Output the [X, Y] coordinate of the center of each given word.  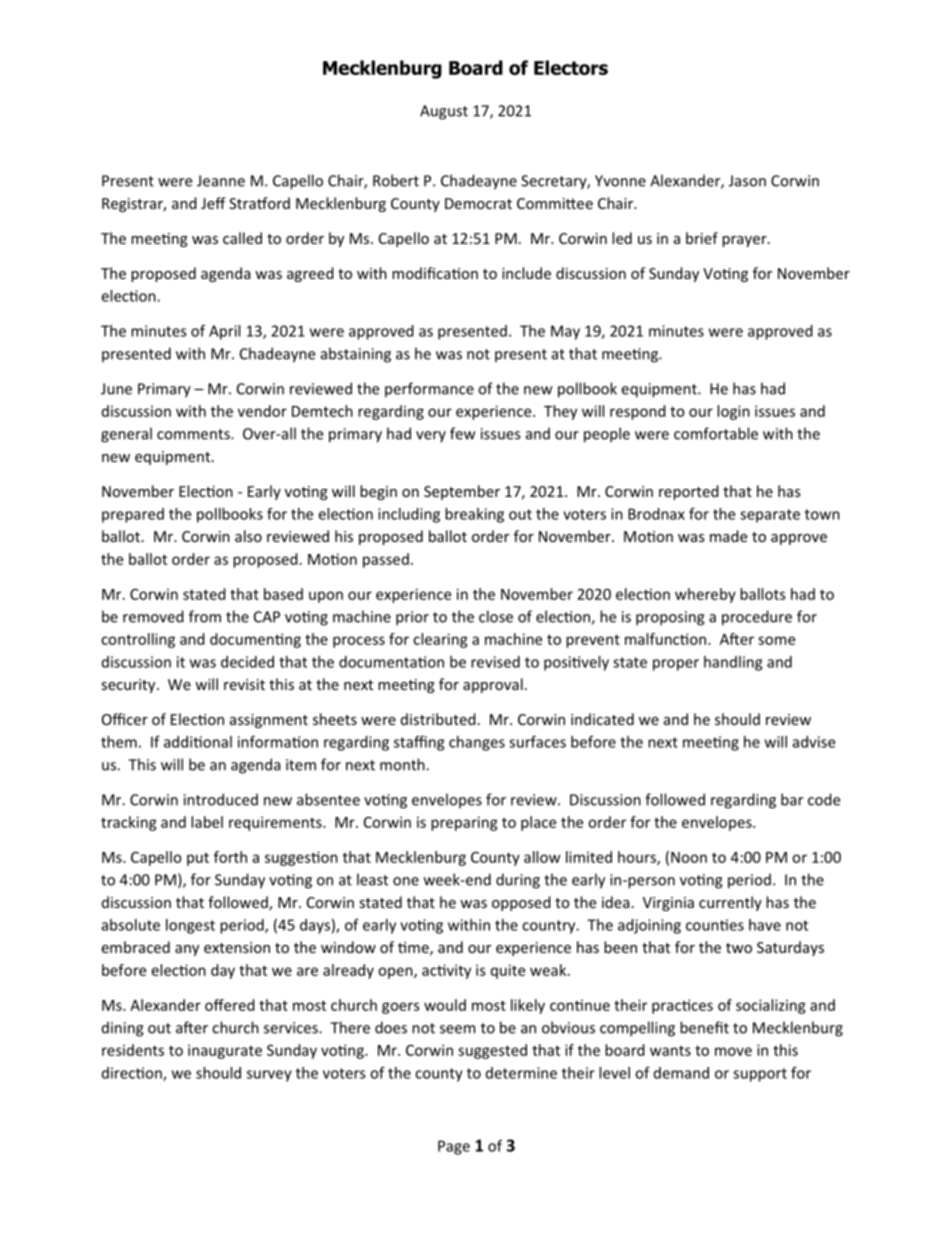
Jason [747, 181]
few [462, 433]
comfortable [716, 433]
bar [792, 799]
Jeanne [221, 181]
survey [269, 1076]
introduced [221, 799]
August [444, 112]
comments [194, 434]
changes [477, 743]
